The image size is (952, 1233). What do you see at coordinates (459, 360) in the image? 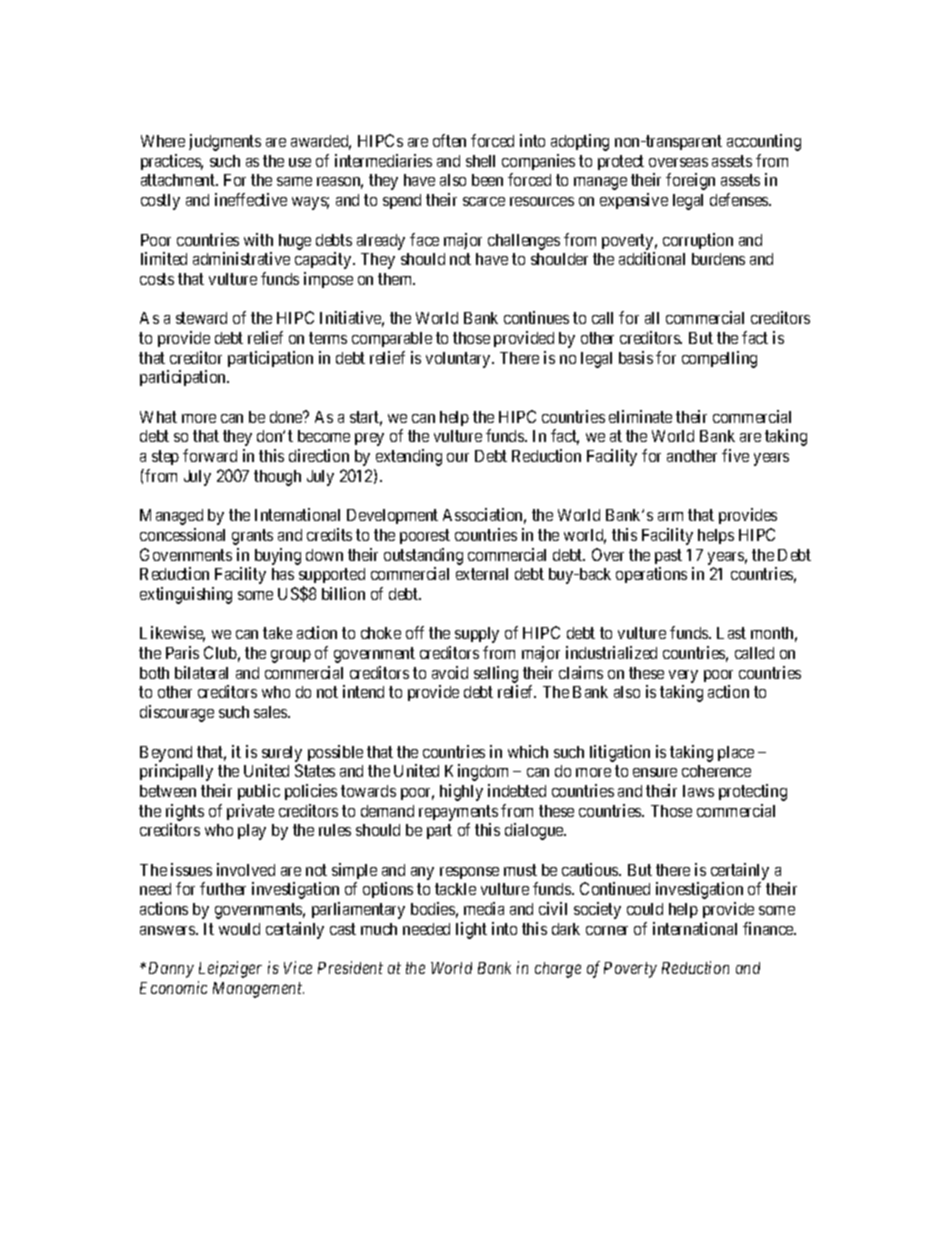
I see `voluntary` at bounding box center [459, 360].
